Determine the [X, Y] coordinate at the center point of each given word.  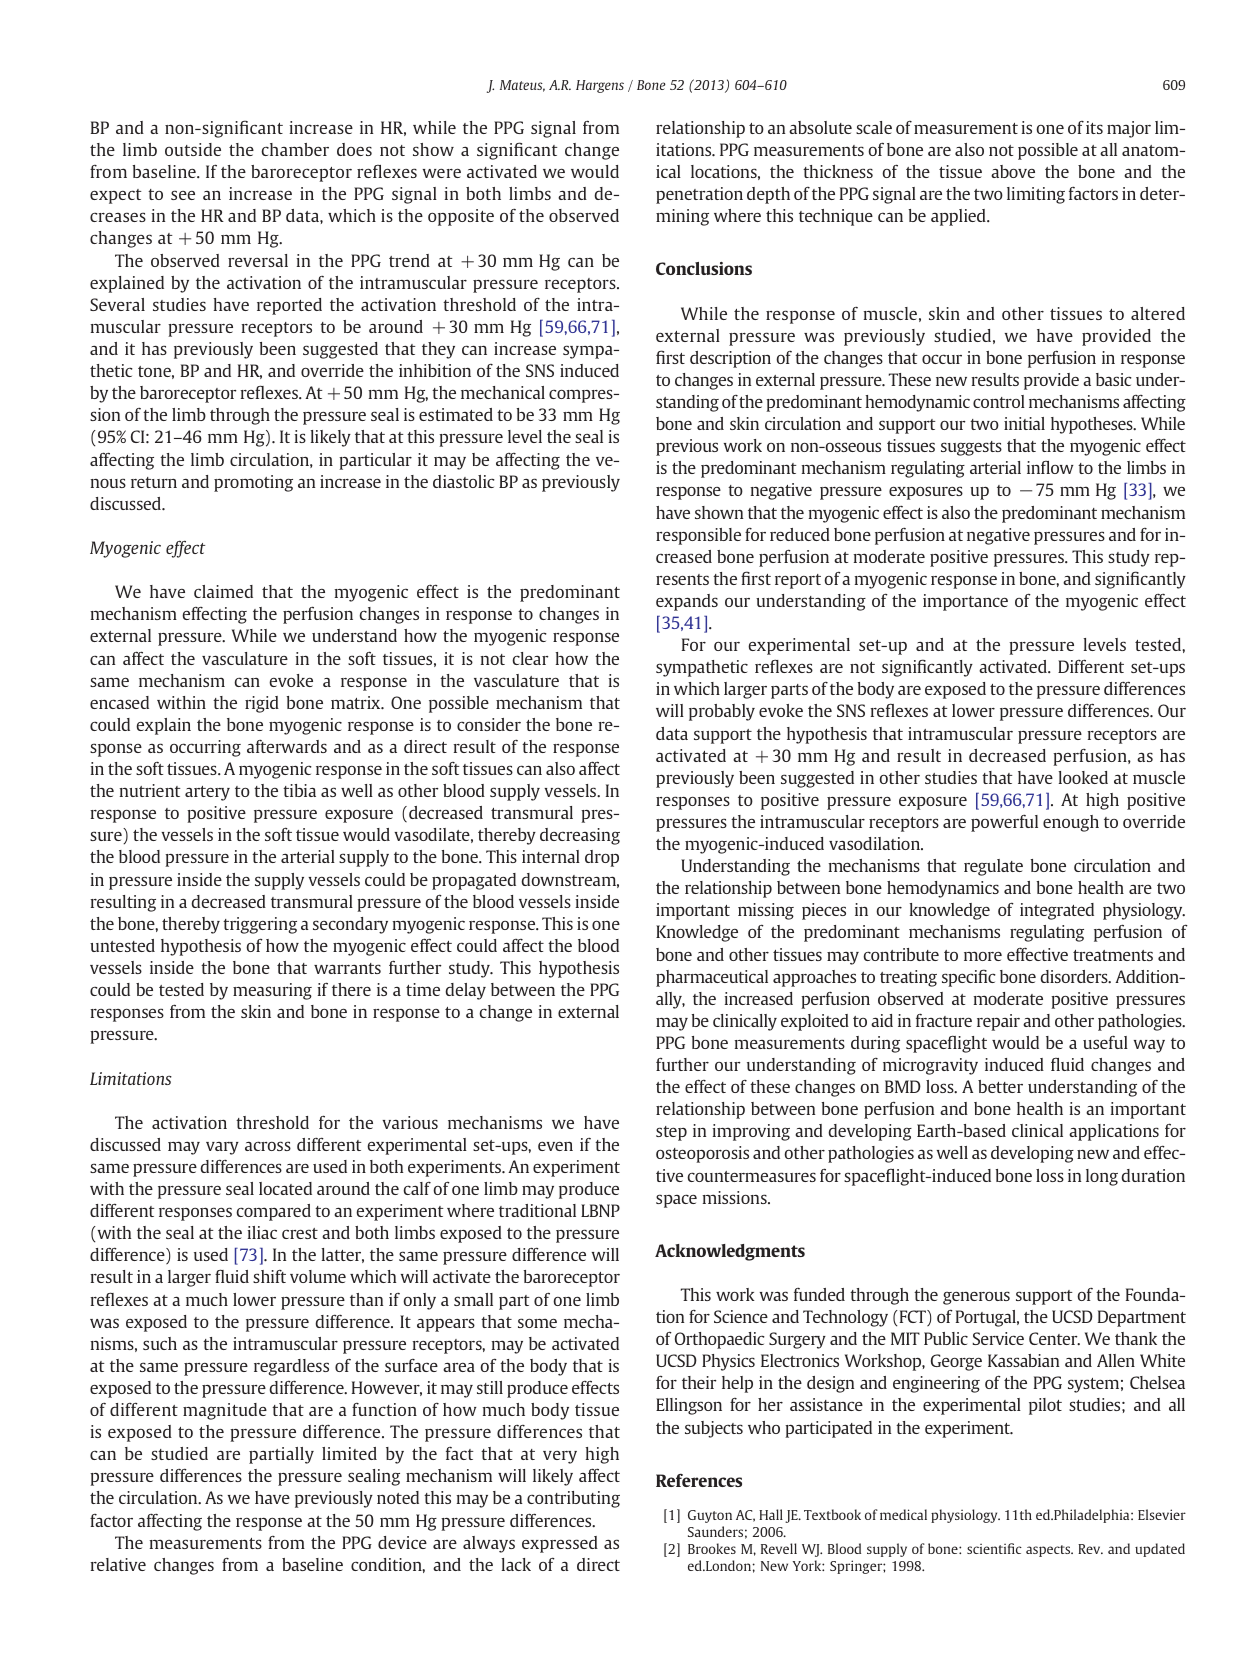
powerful [1004, 823]
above [1013, 171]
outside [193, 149]
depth [768, 195]
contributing [573, 1499]
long [1102, 1177]
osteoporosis [702, 1154]
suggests [971, 448]
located [285, 1188]
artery [207, 793]
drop [602, 858]
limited [349, 1453]
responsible [698, 536]
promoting [253, 483]
